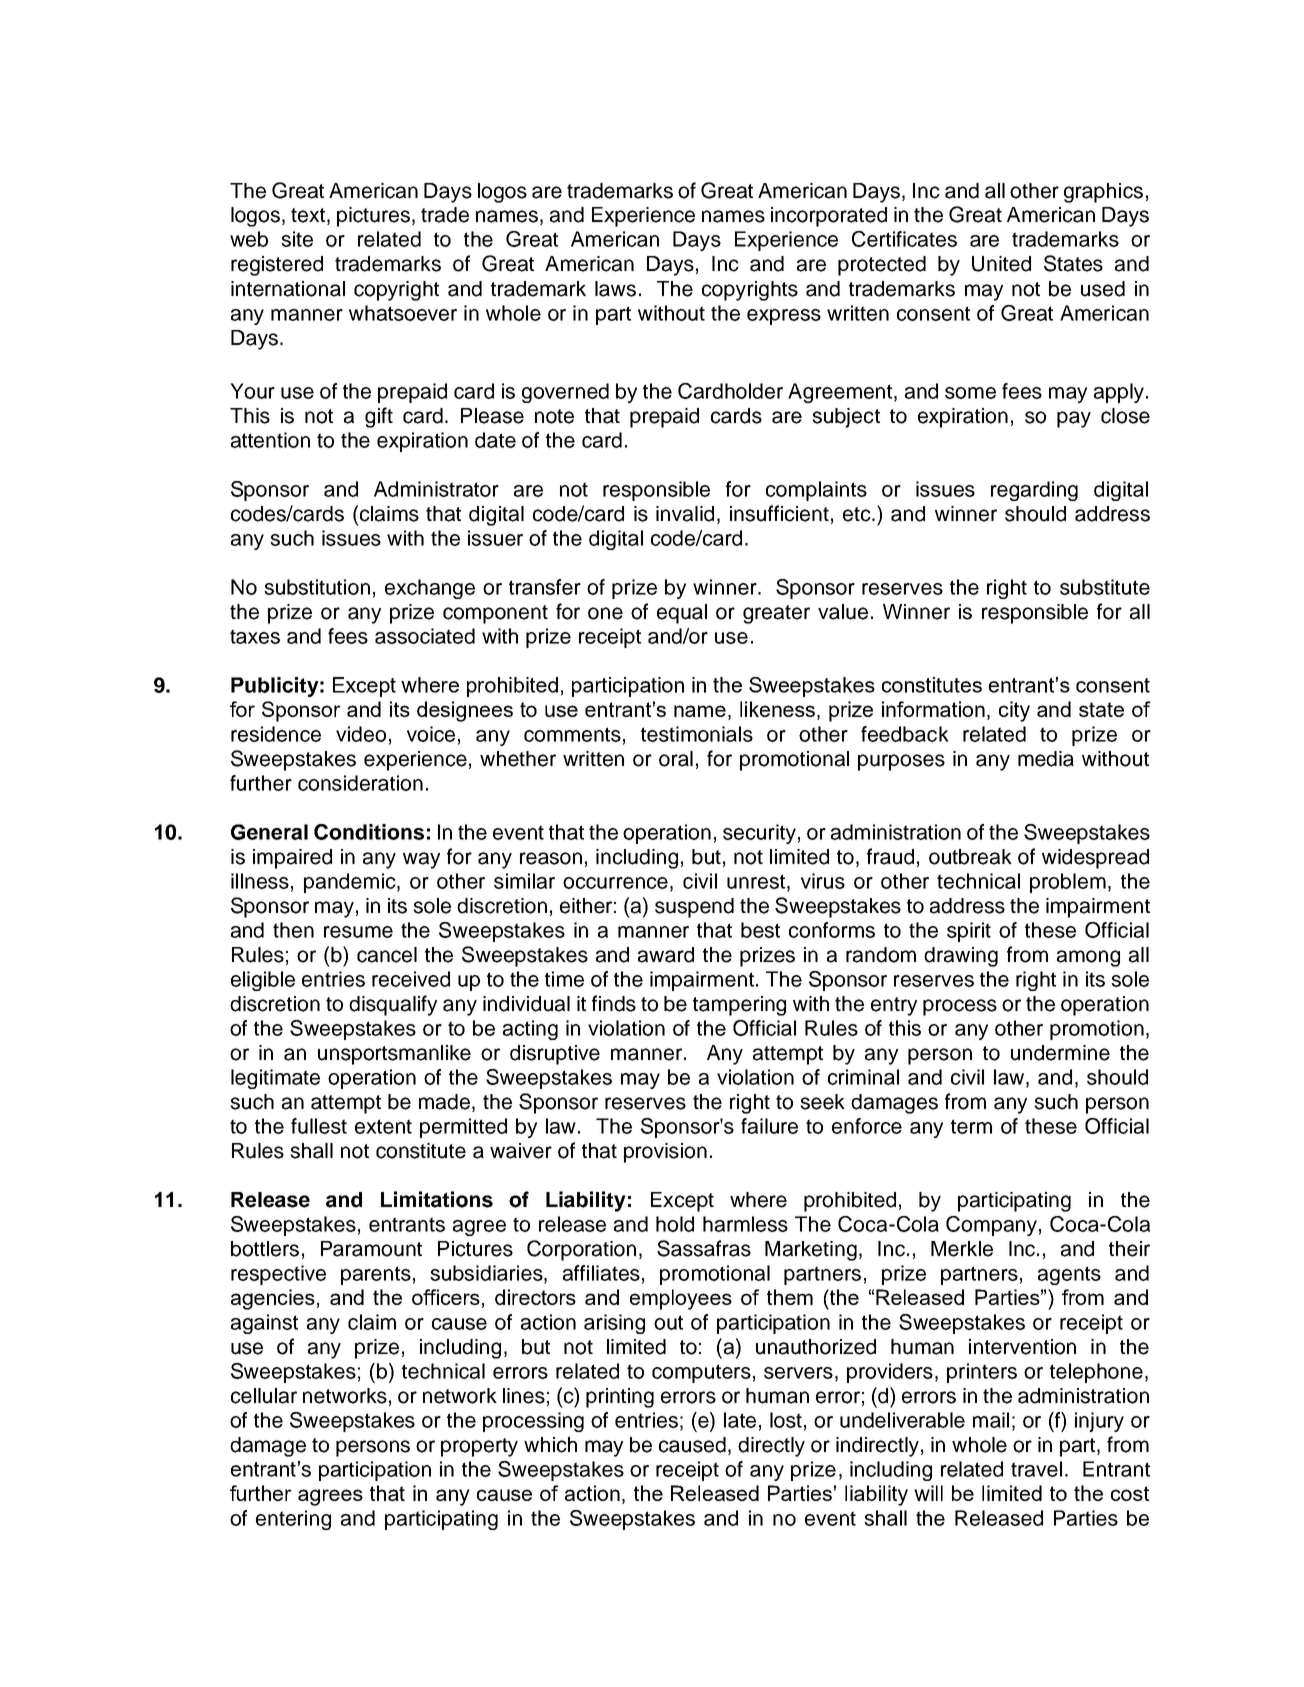 This image has width=1304, height=1687. Describe the element at coordinates (394, 1055) in the image. I see `unsportsmanlike` at that location.
